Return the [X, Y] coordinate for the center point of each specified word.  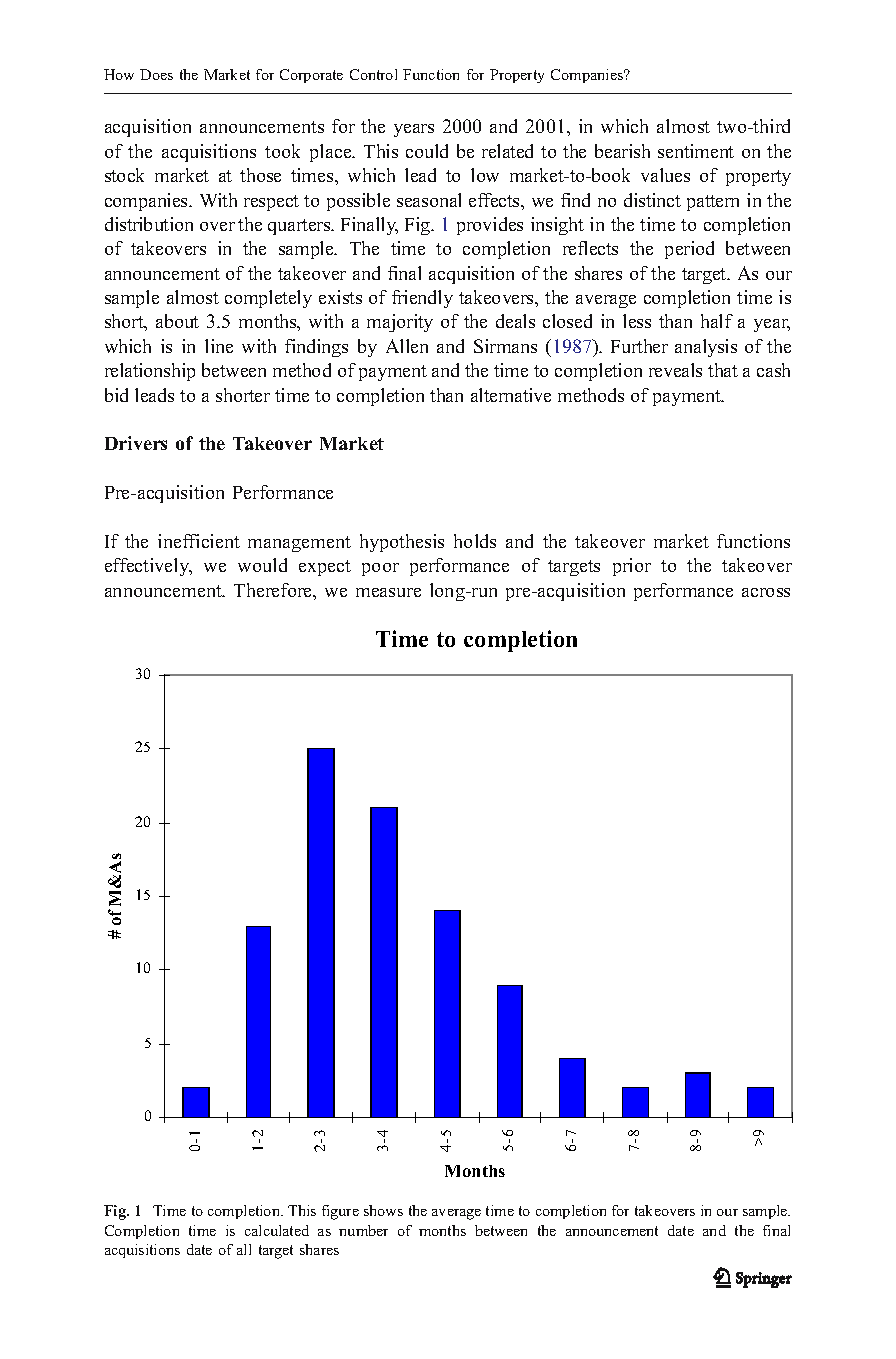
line [219, 346]
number [363, 1230]
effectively [148, 567]
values [665, 175]
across [766, 592]
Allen [407, 346]
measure [388, 592]
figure [340, 1212]
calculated [277, 1230]
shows [383, 1210]
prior [632, 567]
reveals [675, 370]
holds [475, 541]
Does [156, 74]
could [427, 151]
